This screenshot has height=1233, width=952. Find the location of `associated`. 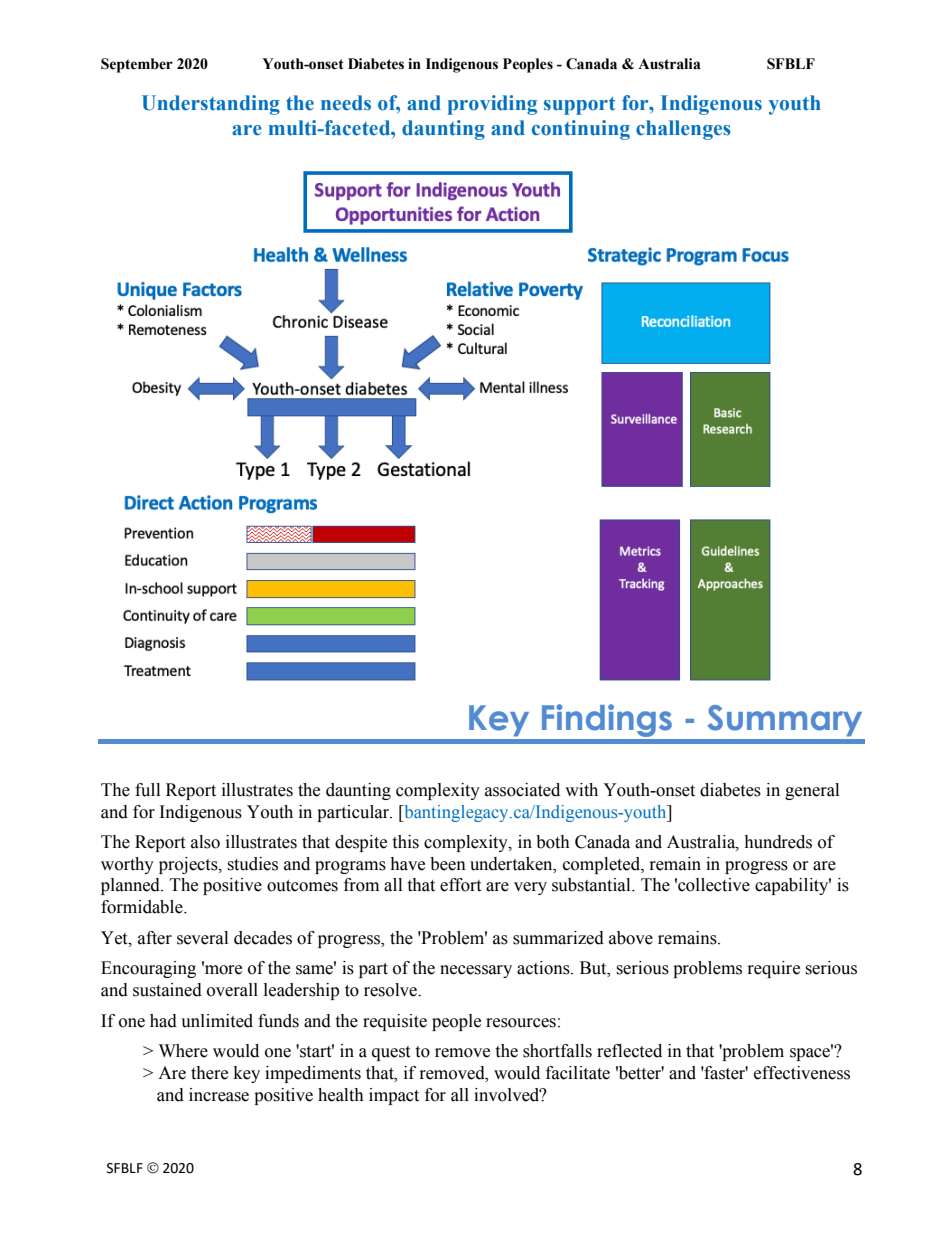

associated is located at coordinates (522, 790).
